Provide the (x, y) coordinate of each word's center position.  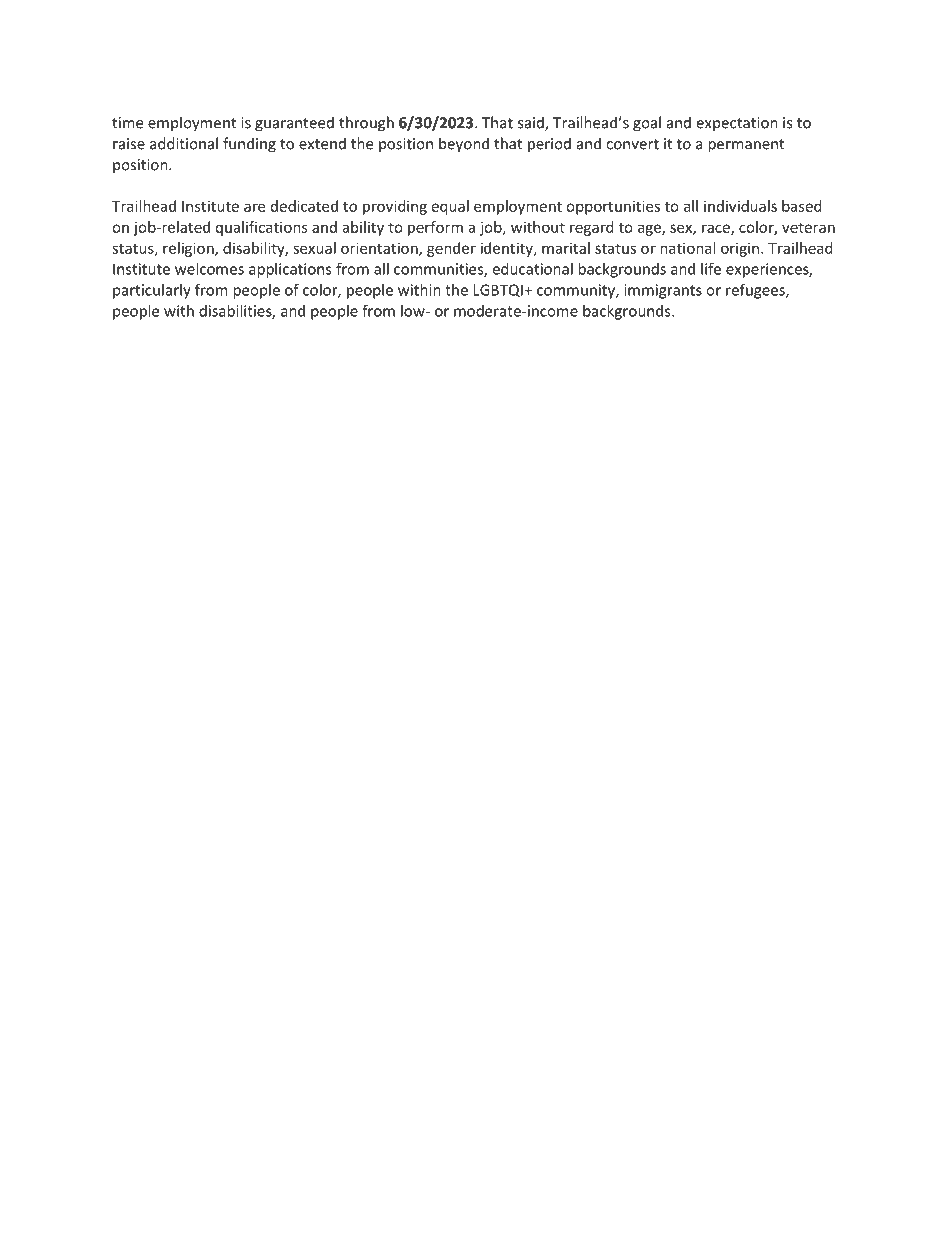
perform (435, 228)
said (532, 123)
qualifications (262, 228)
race (717, 229)
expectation (737, 124)
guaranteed (294, 124)
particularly (152, 291)
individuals (740, 206)
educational (532, 269)
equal (450, 207)
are (254, 207)
